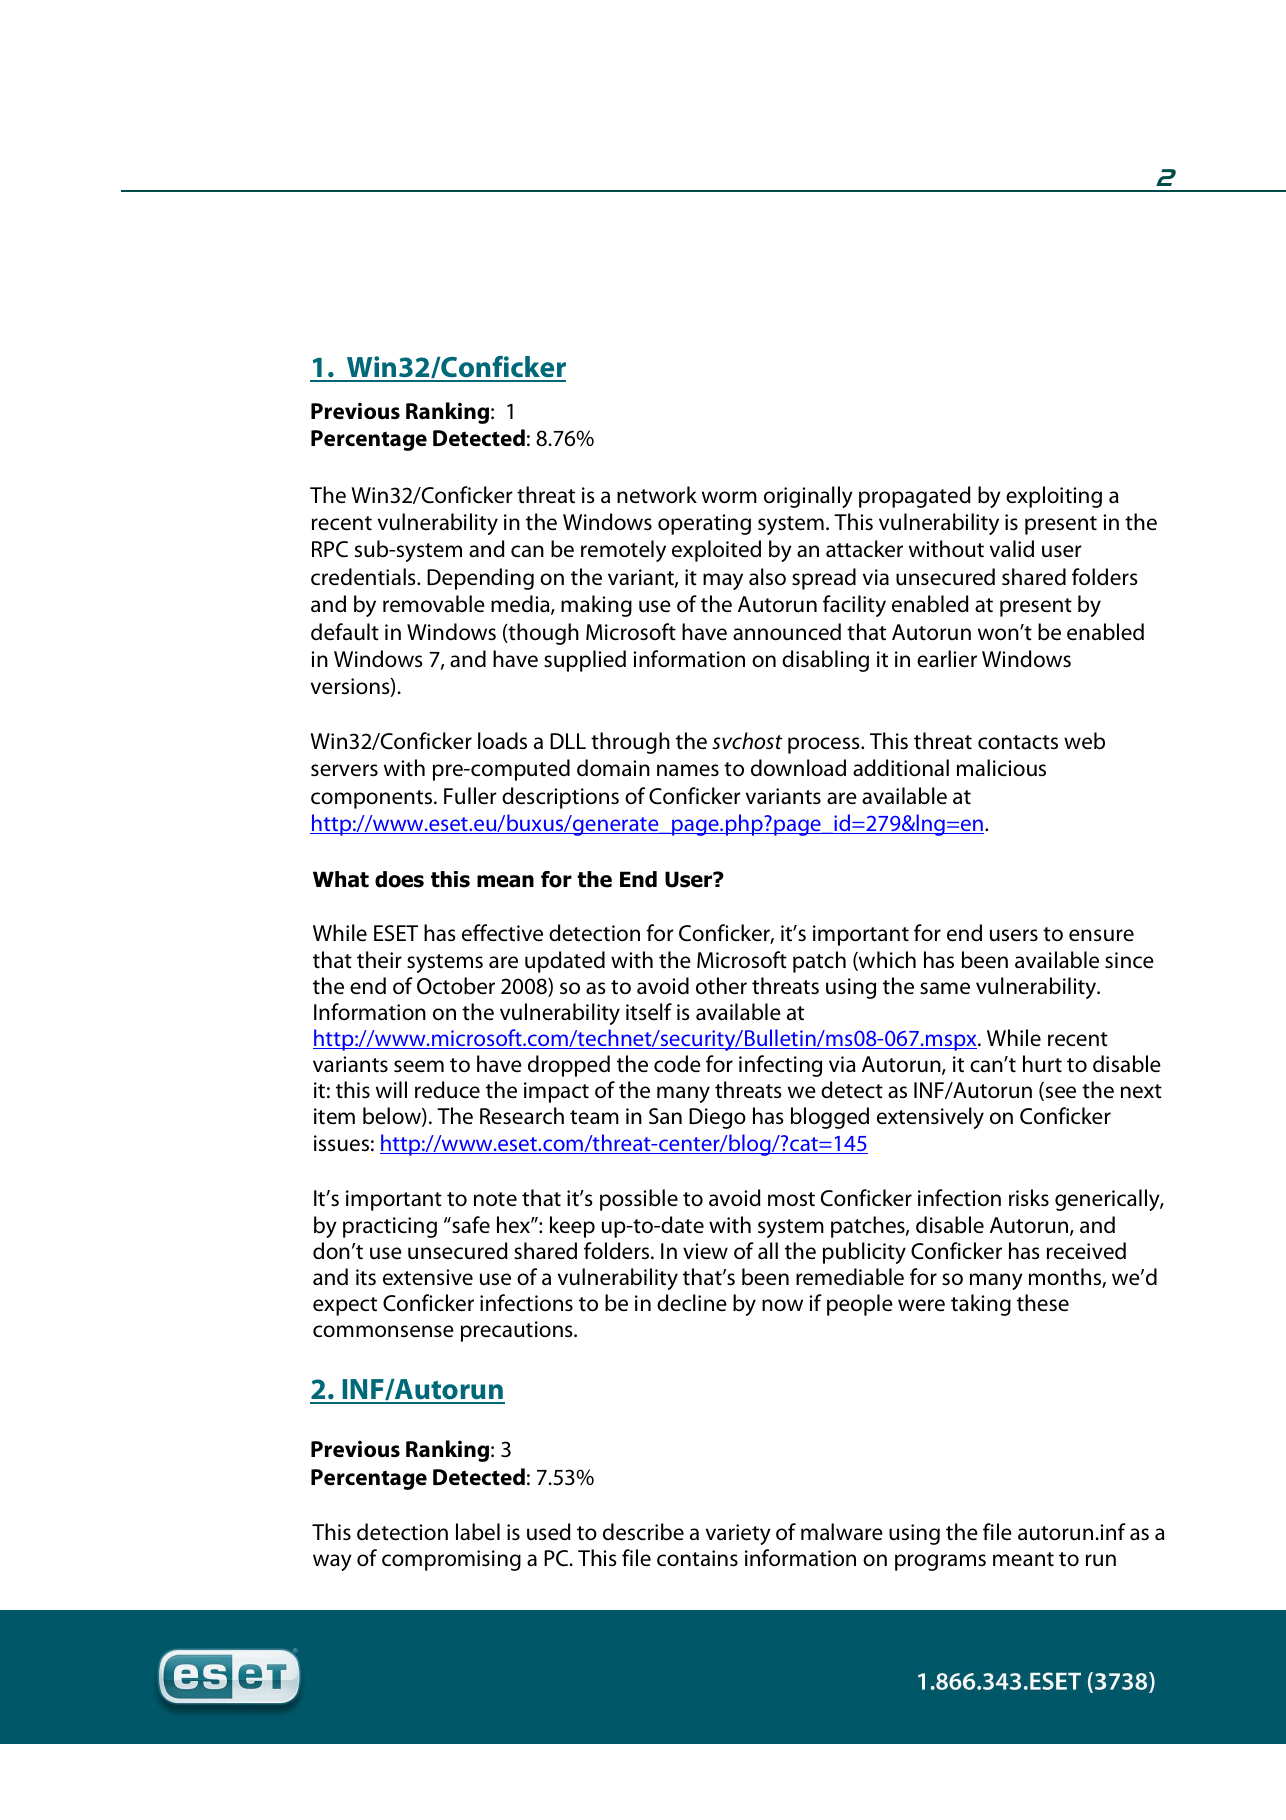  I want to click on Diego, so click(717, 1118).
